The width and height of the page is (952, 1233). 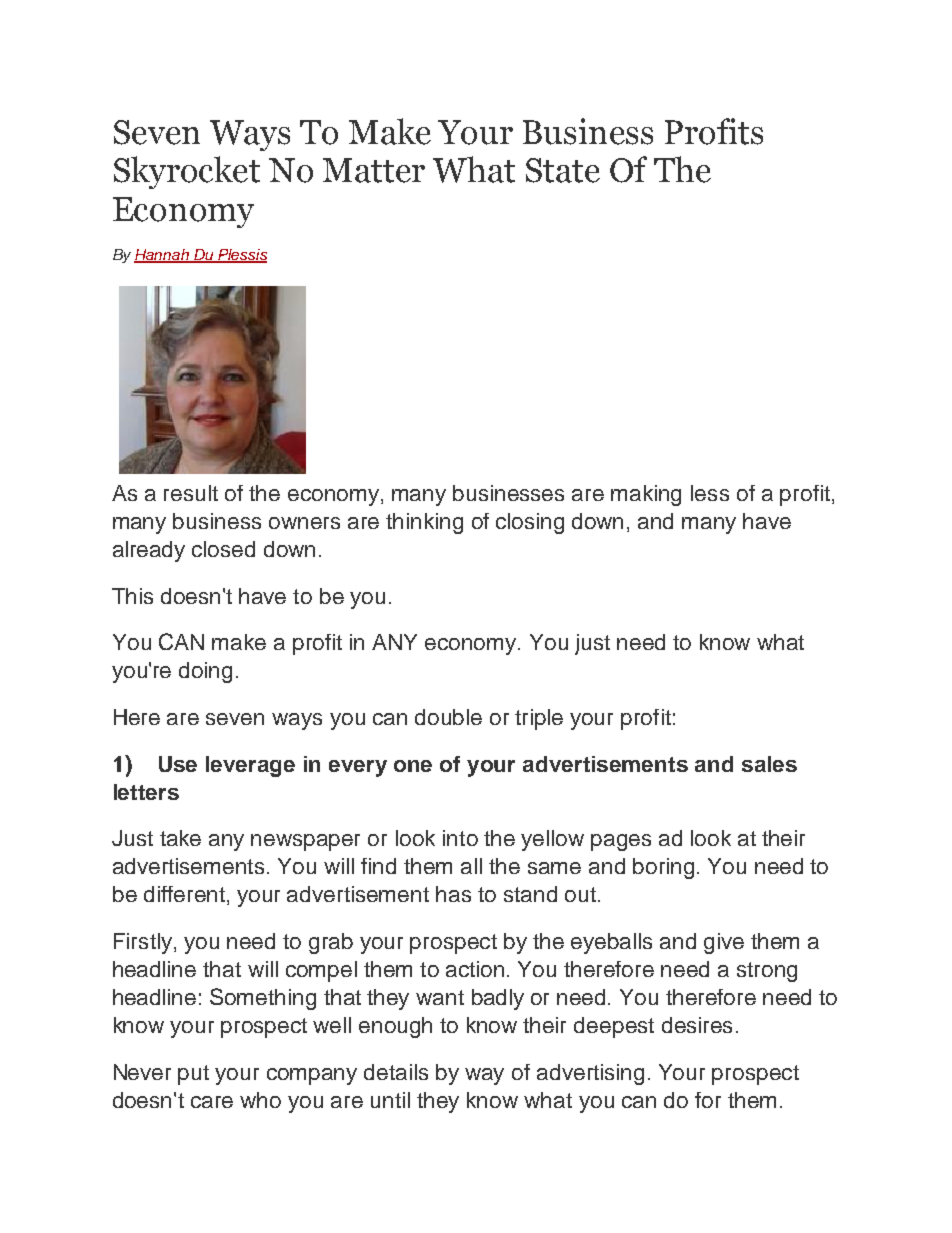 I want to click on State, so click(x=563, y=170).
